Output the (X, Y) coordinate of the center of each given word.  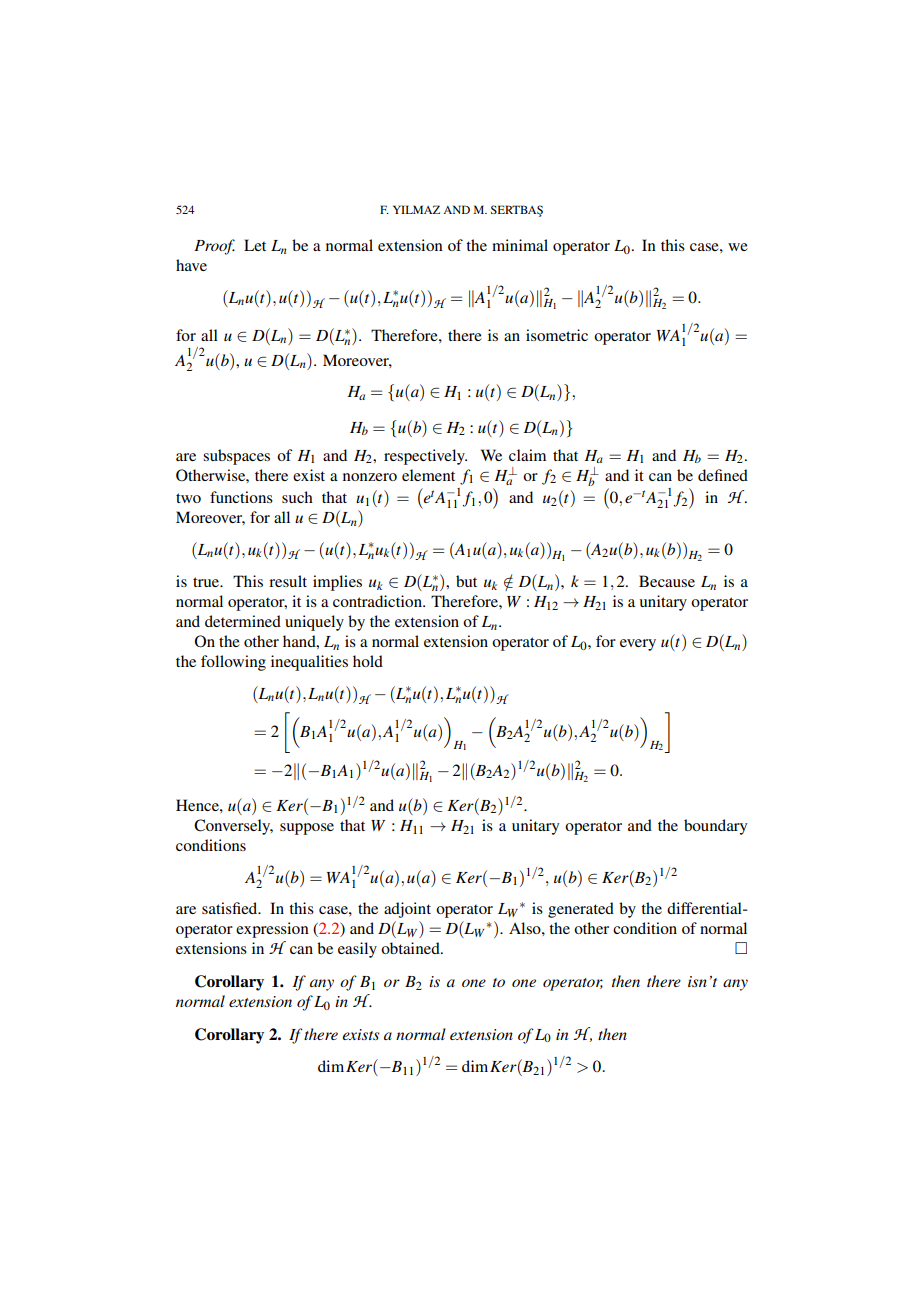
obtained (411, 948)
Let (255, 245)
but (466, 581)
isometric (557, 335)
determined (243, 621)
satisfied (231, 908)
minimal (520, 245)
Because (667, 581)
